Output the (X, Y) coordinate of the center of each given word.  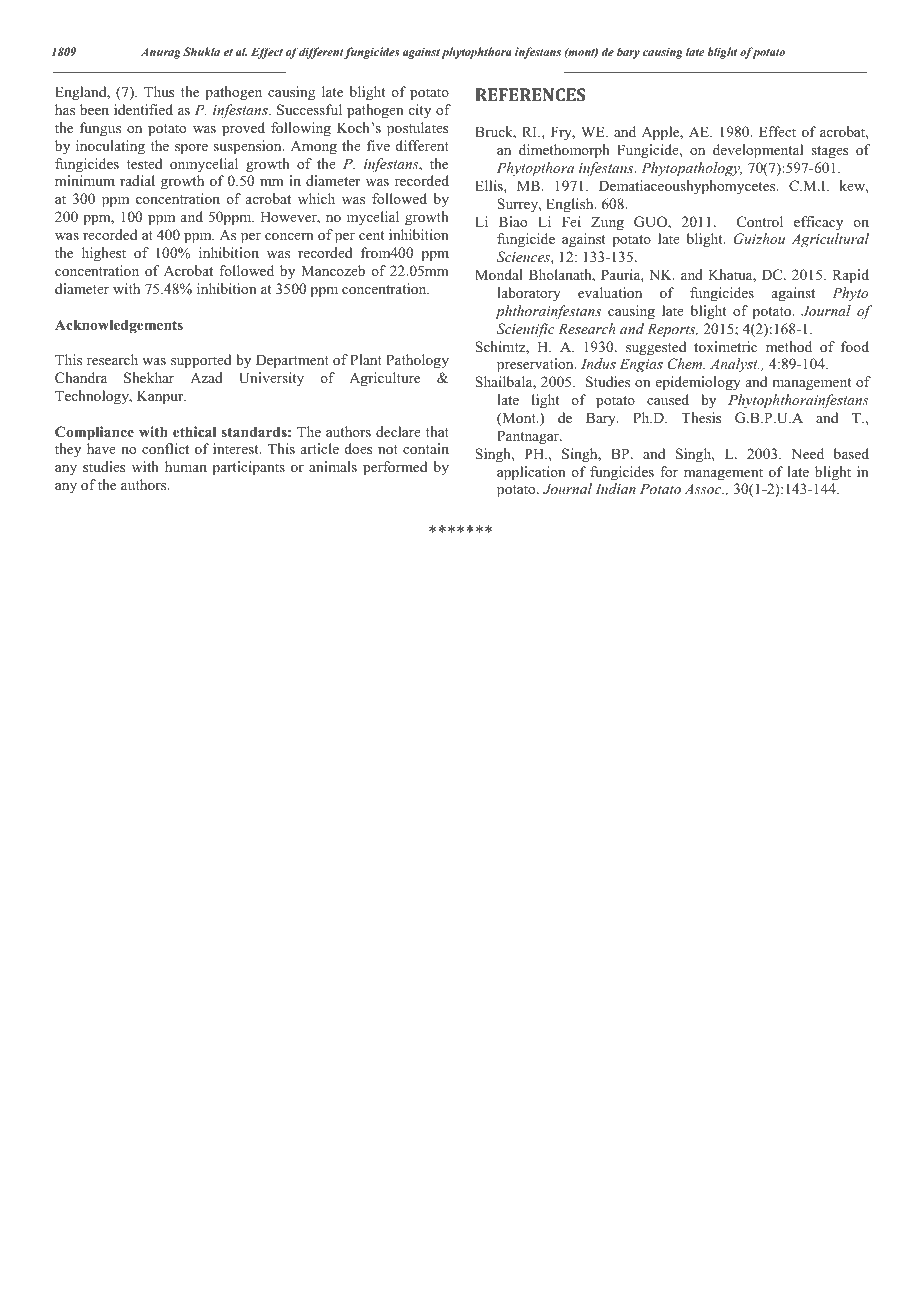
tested (144, 163)
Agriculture (384, 379)
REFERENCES (530, 94)
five (378, 145)
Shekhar (149, 378)
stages (829, 152)
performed (395, 468)
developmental (758, 151)
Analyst (735, 365)
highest (104, 254)
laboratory (529, 294)
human (186, 466)
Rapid (850, 276)
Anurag (161, 53)
